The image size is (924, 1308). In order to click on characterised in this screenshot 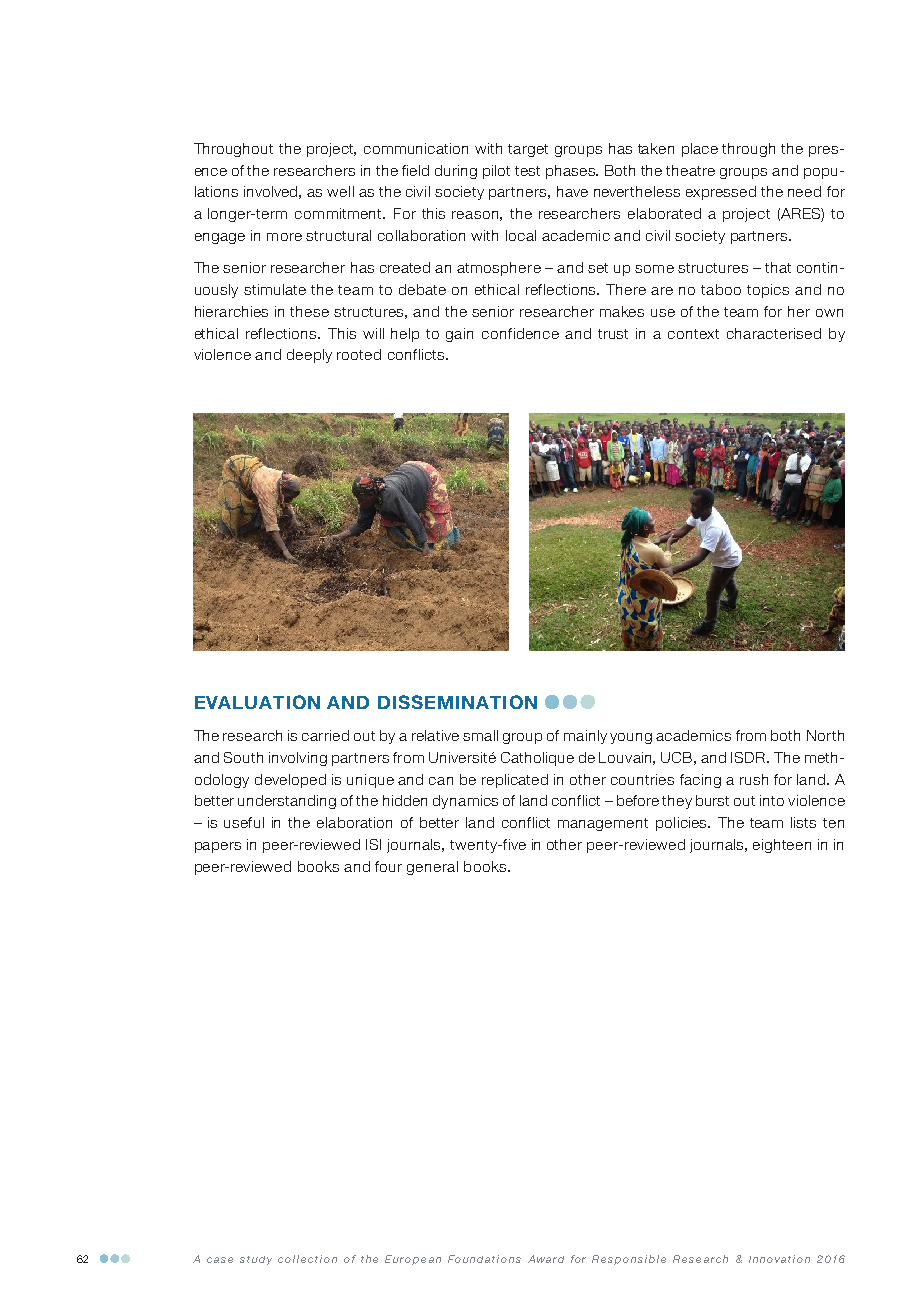, I will do `click(774, 333)`.
